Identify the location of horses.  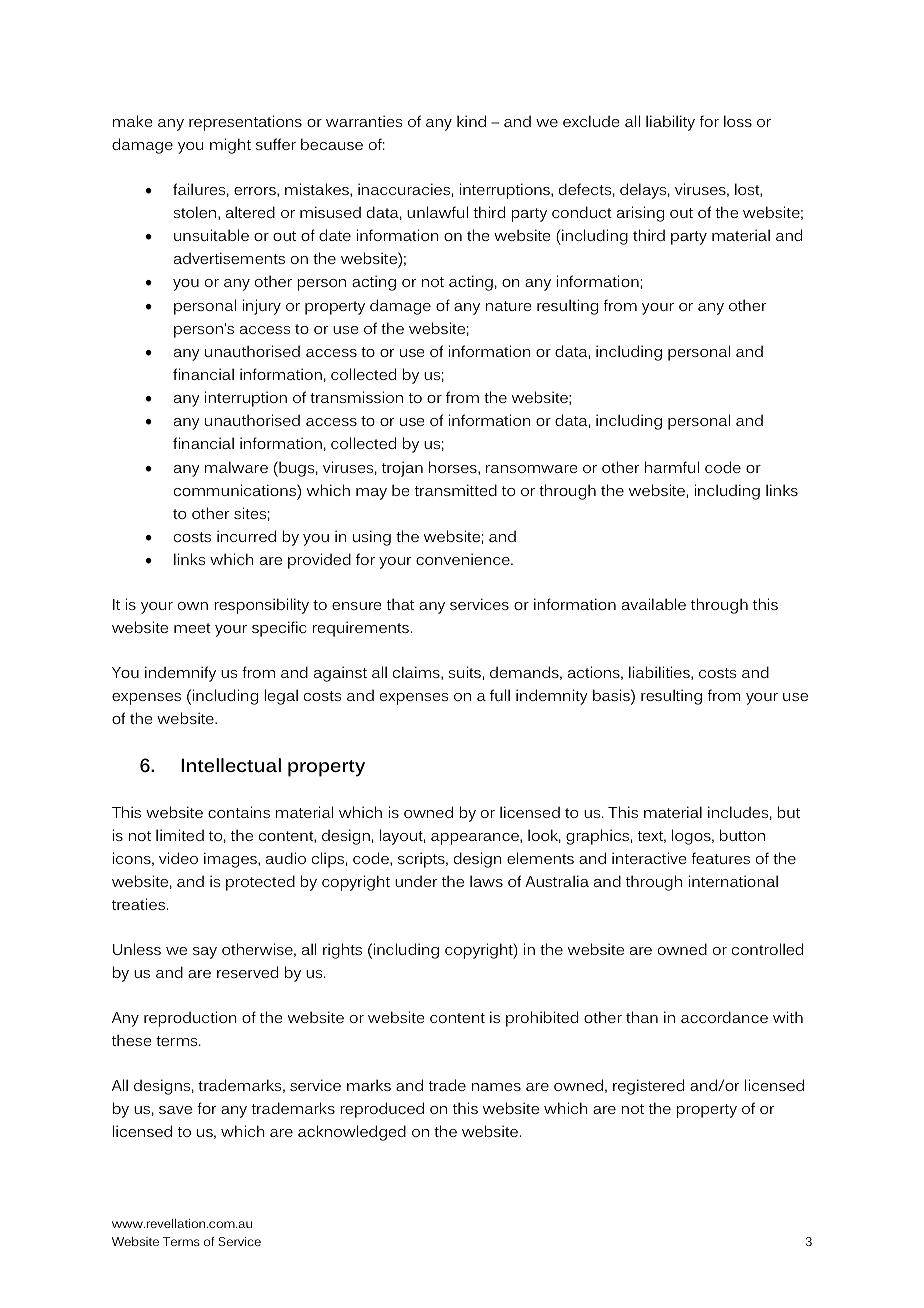
(454, 468).
